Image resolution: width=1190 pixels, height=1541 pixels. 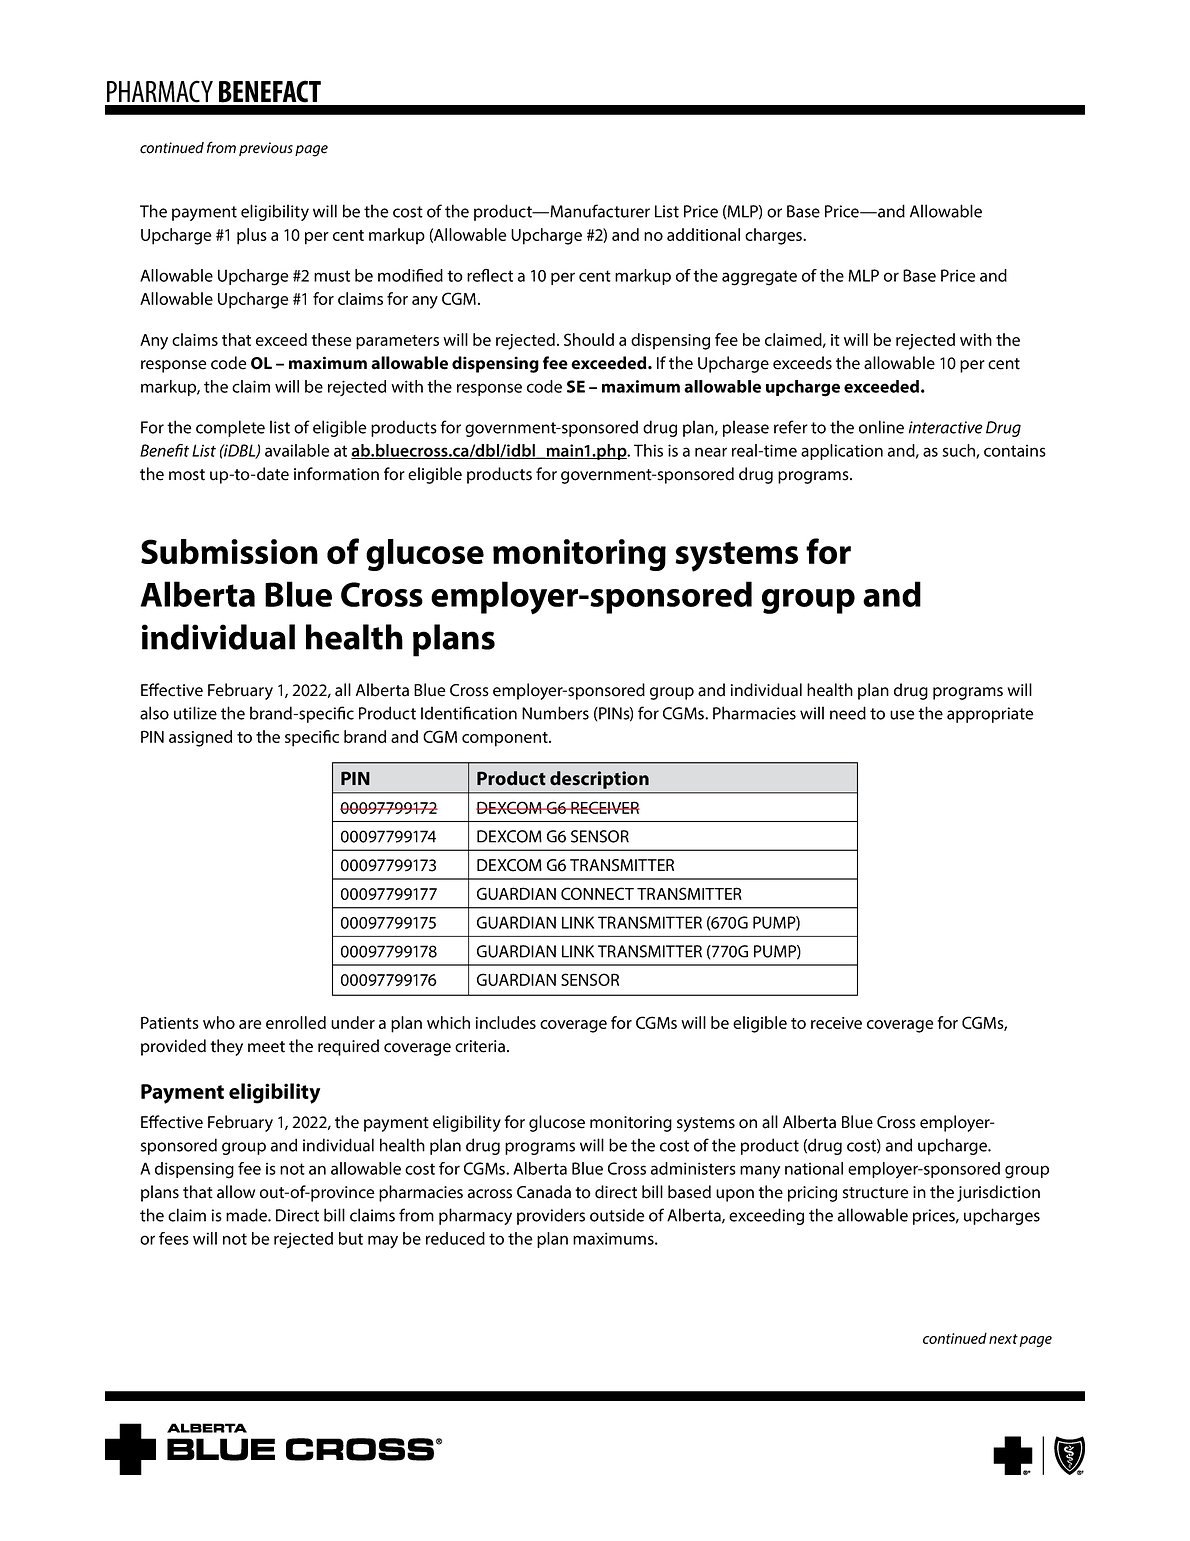 What do you see at coordinates (759, 278) in the document?
I see `aggregate` at bounding box center [759, 278].
